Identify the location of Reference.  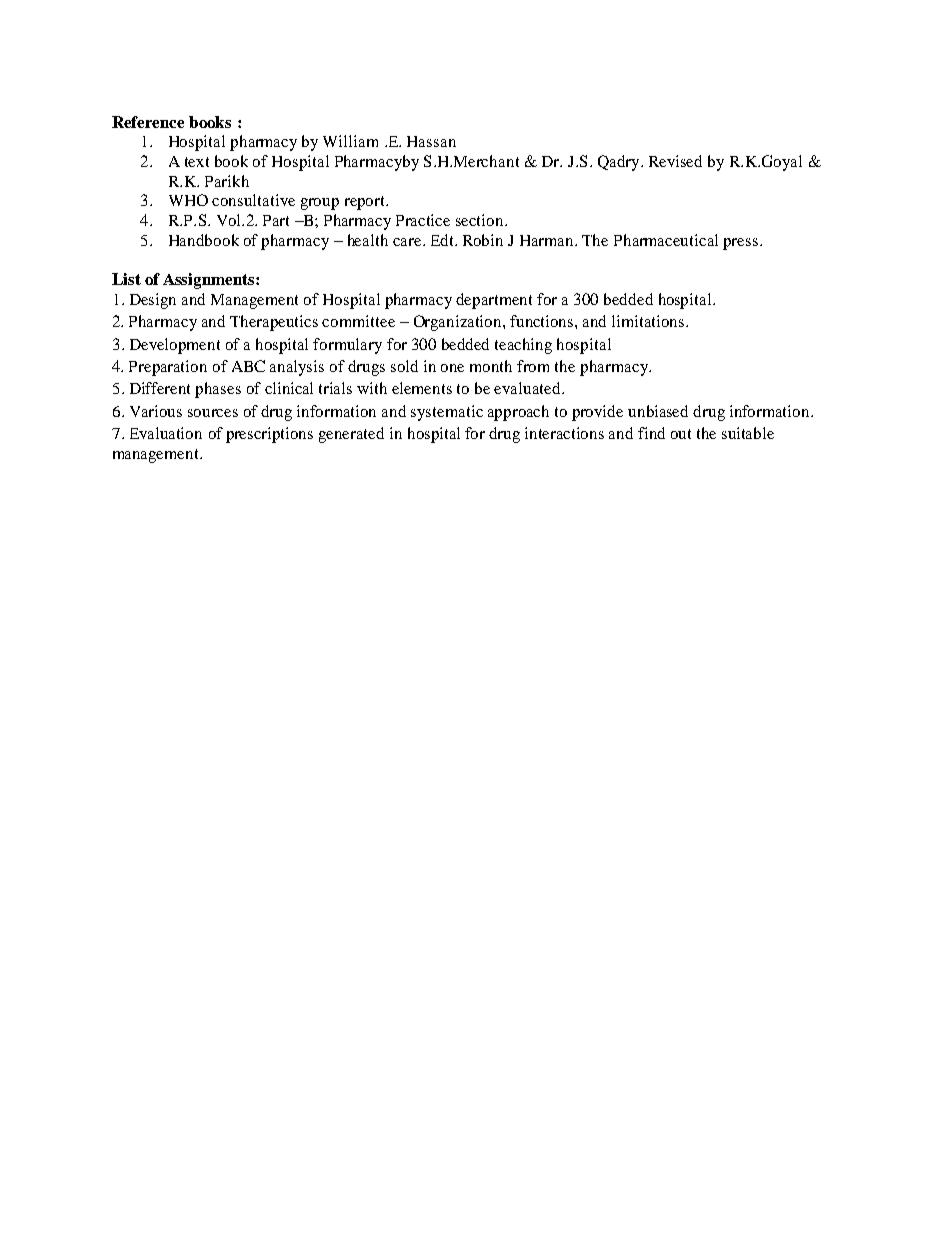
(148, 122).
